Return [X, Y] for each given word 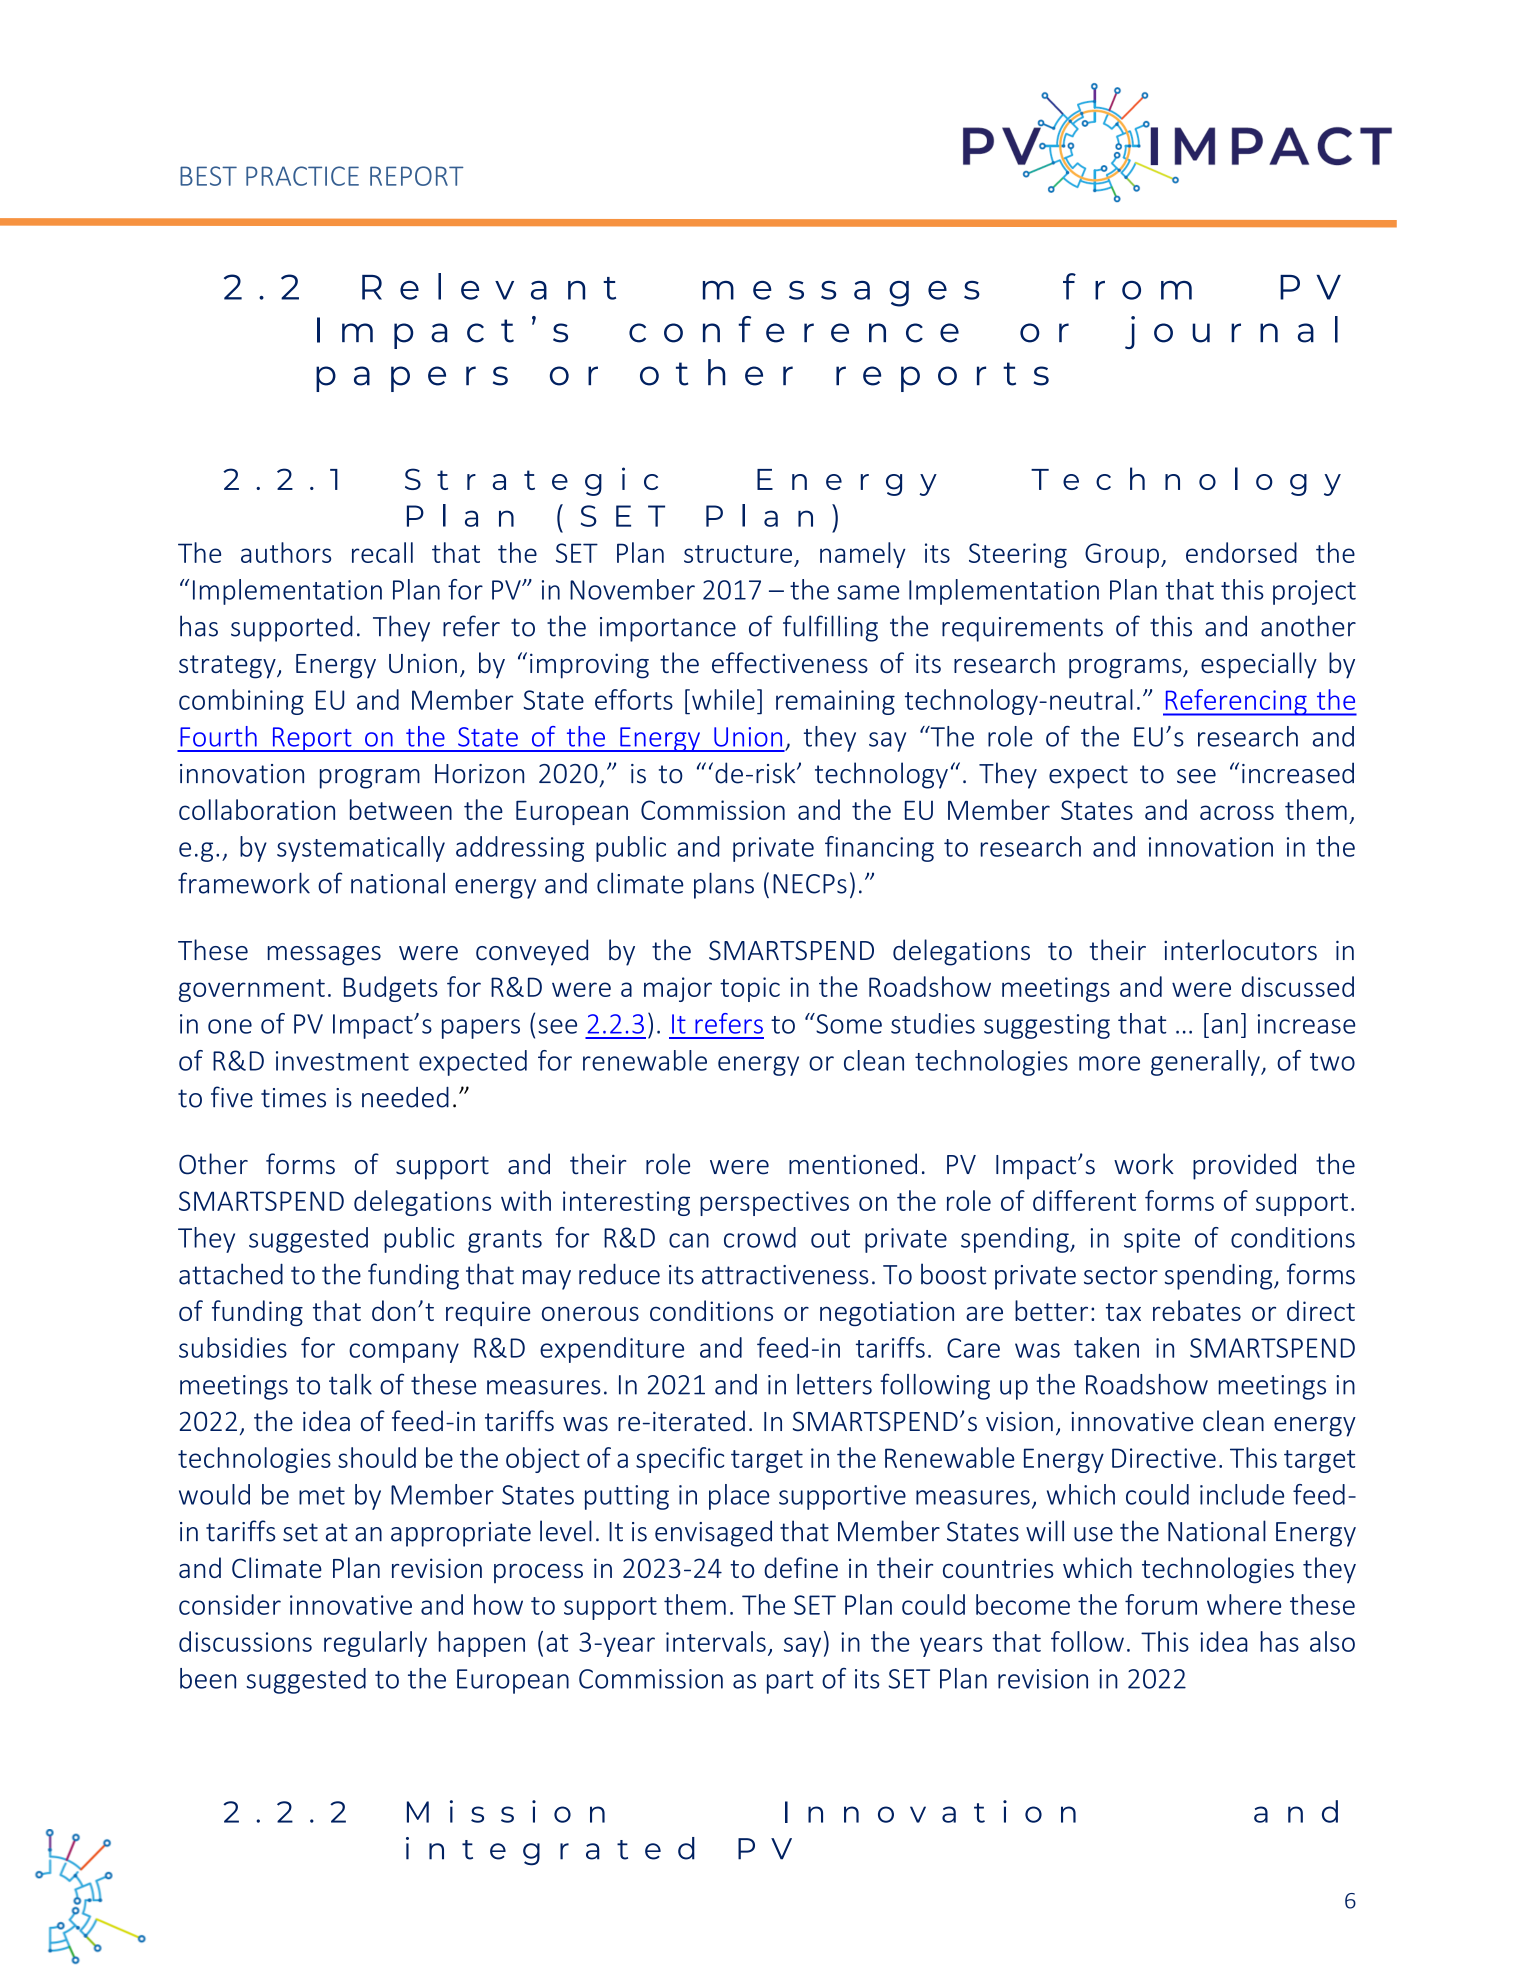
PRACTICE [302, 176]
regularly [375, 1644]
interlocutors [1240, 950]
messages [324, 956]
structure [738, 554]
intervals [716, 1641]
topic [750, 989]
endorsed [1241, 552]
